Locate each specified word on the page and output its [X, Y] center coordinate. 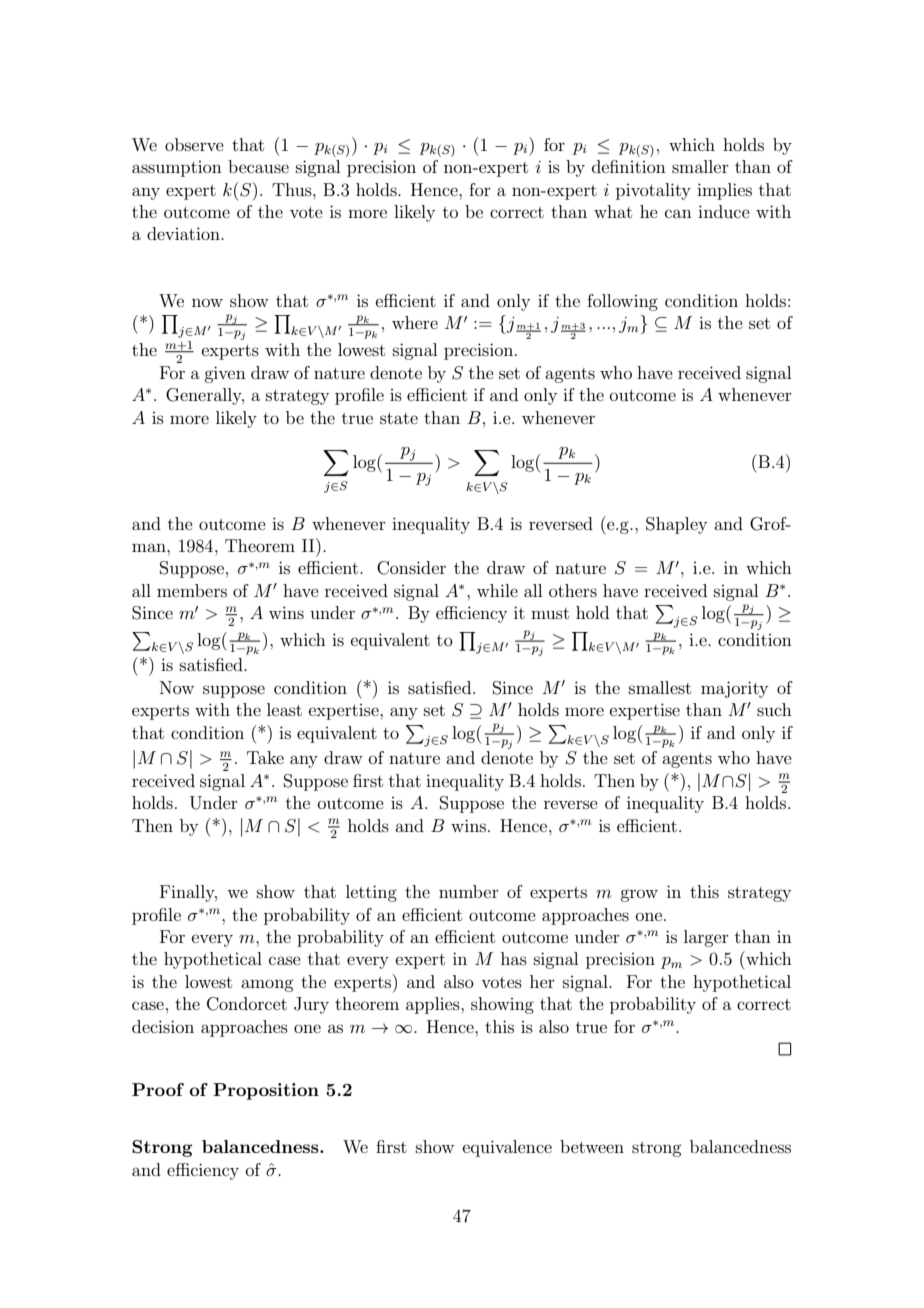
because [258, 166]
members [192, 590]
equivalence [507, 1148]
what [613, 211]
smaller [700, 166]
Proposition [266, 1091]
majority [734, 689]
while [497, 590]
